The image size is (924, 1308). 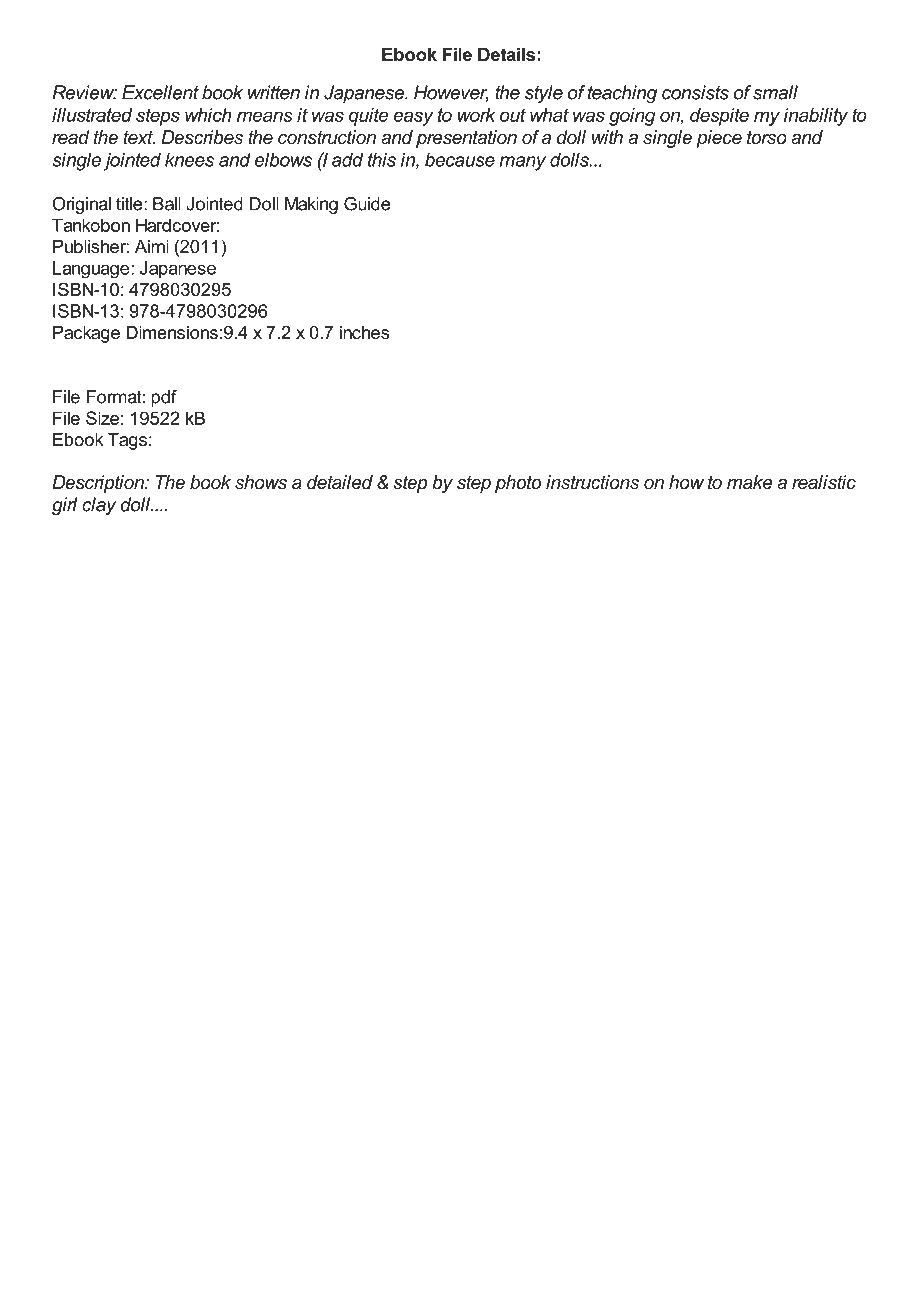 I want to click on many, so click(x=523, y=163).
